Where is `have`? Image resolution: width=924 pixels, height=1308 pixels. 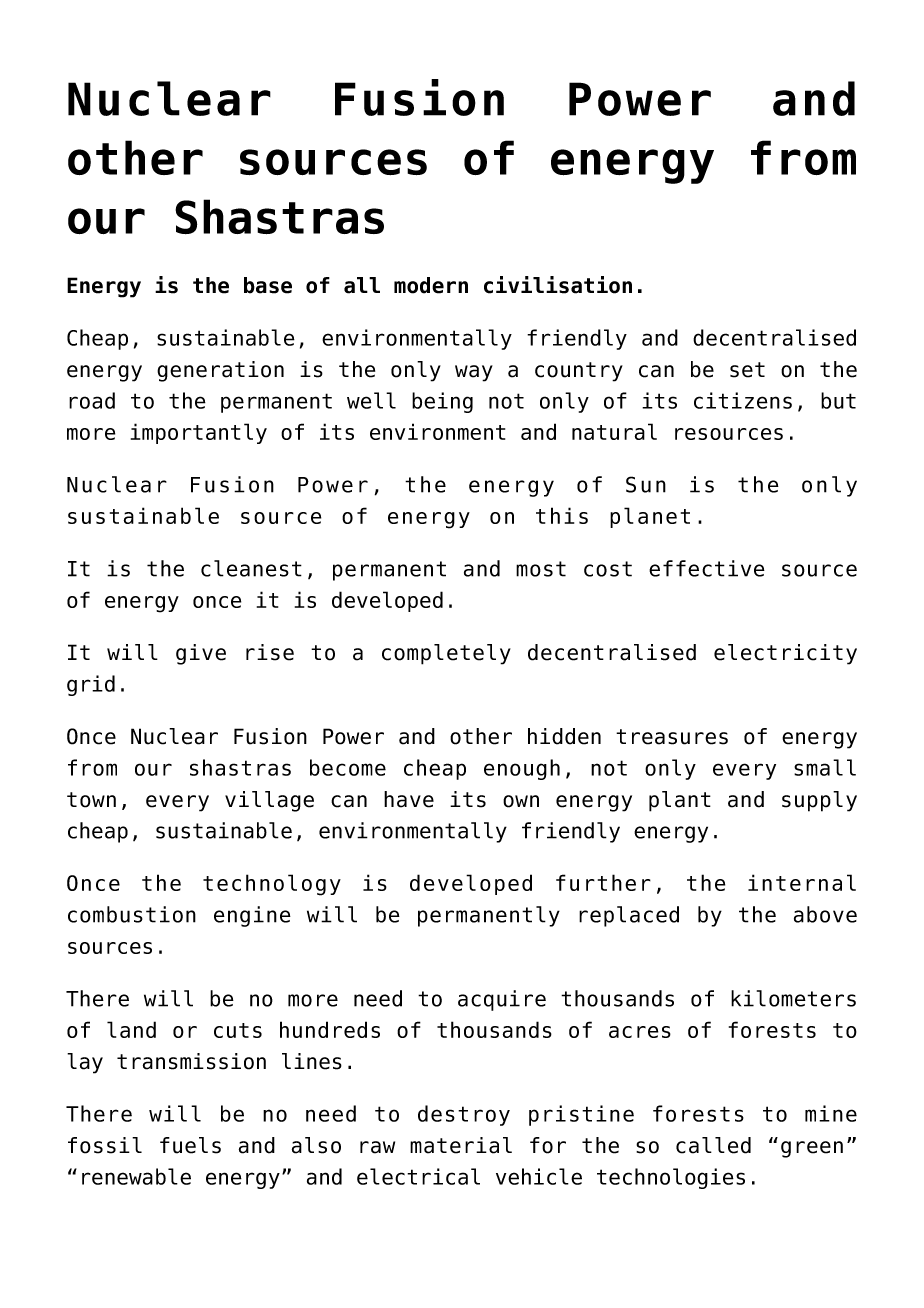
have is located at coordinates (409, 799).
